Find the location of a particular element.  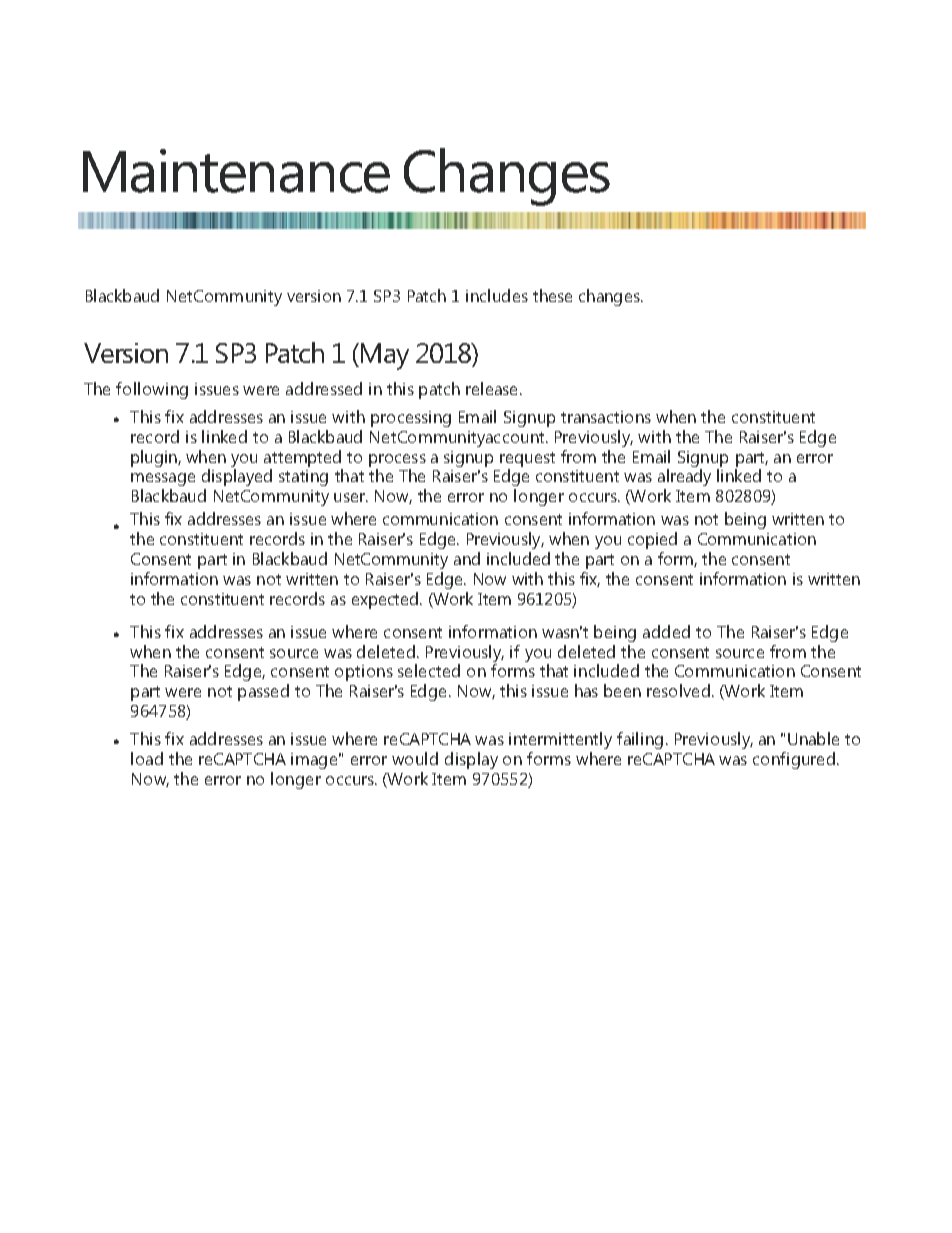

these is located at coordinates (552, 295).
